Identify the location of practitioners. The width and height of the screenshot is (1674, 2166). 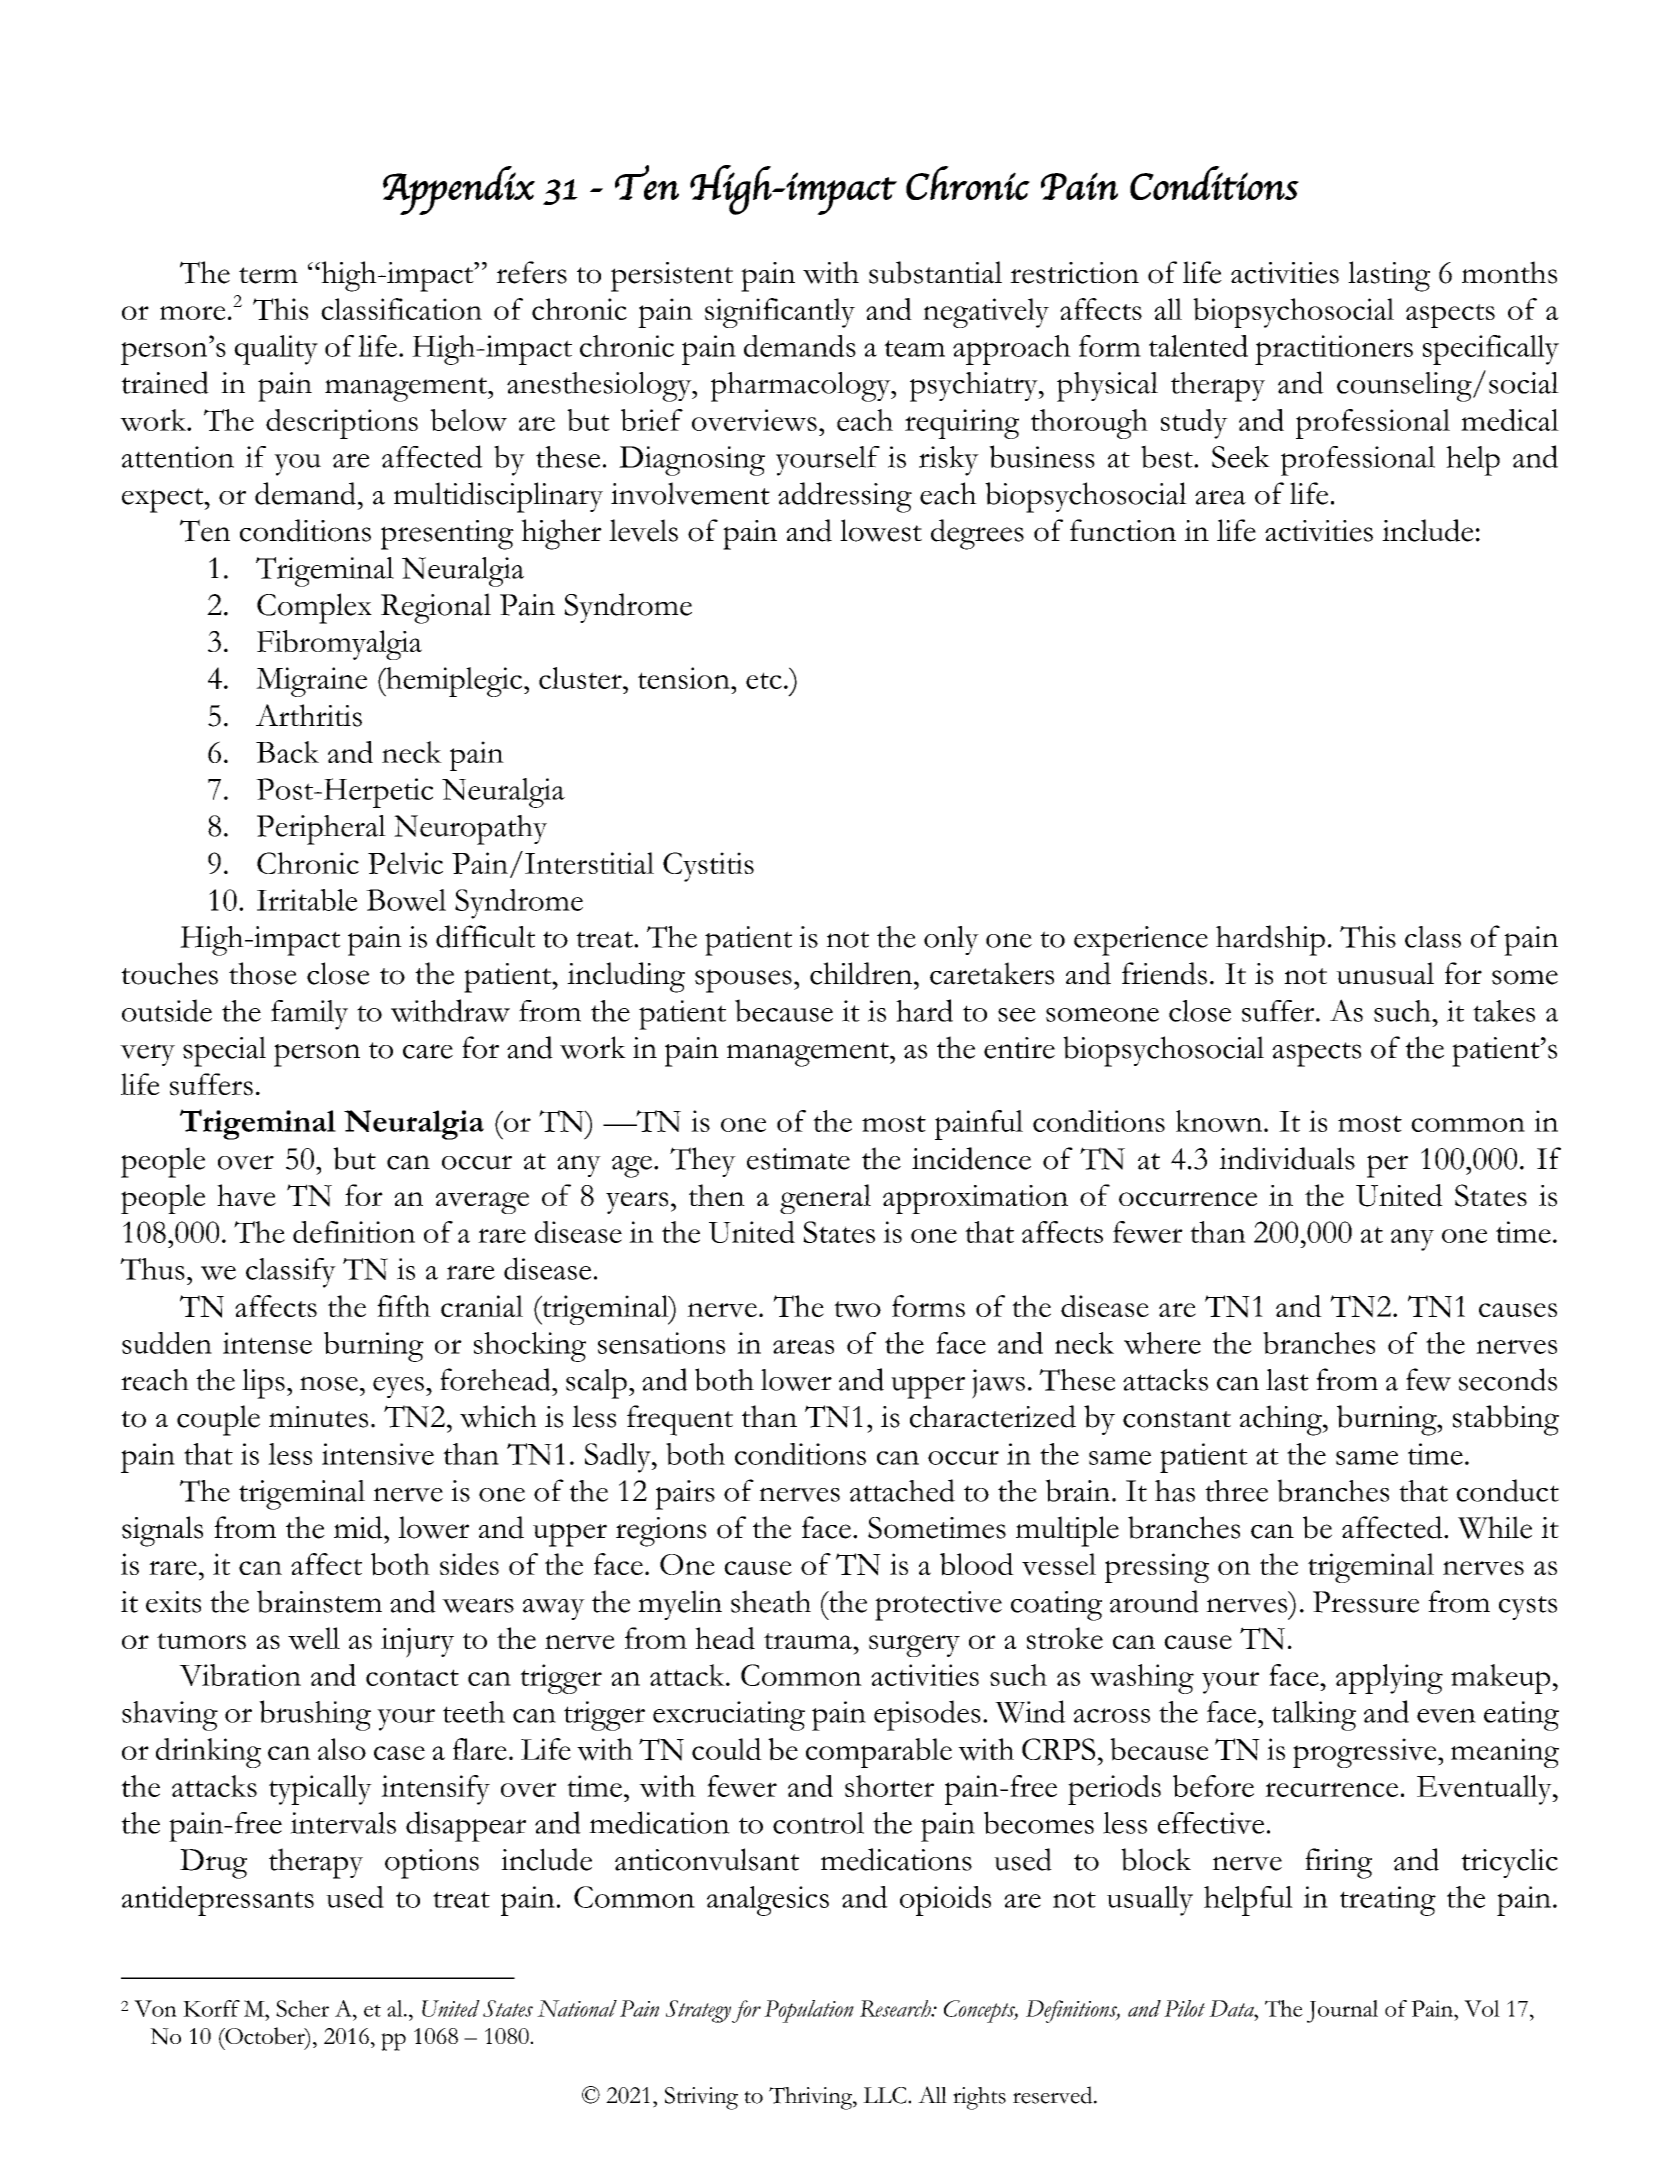
(1334, 350).
